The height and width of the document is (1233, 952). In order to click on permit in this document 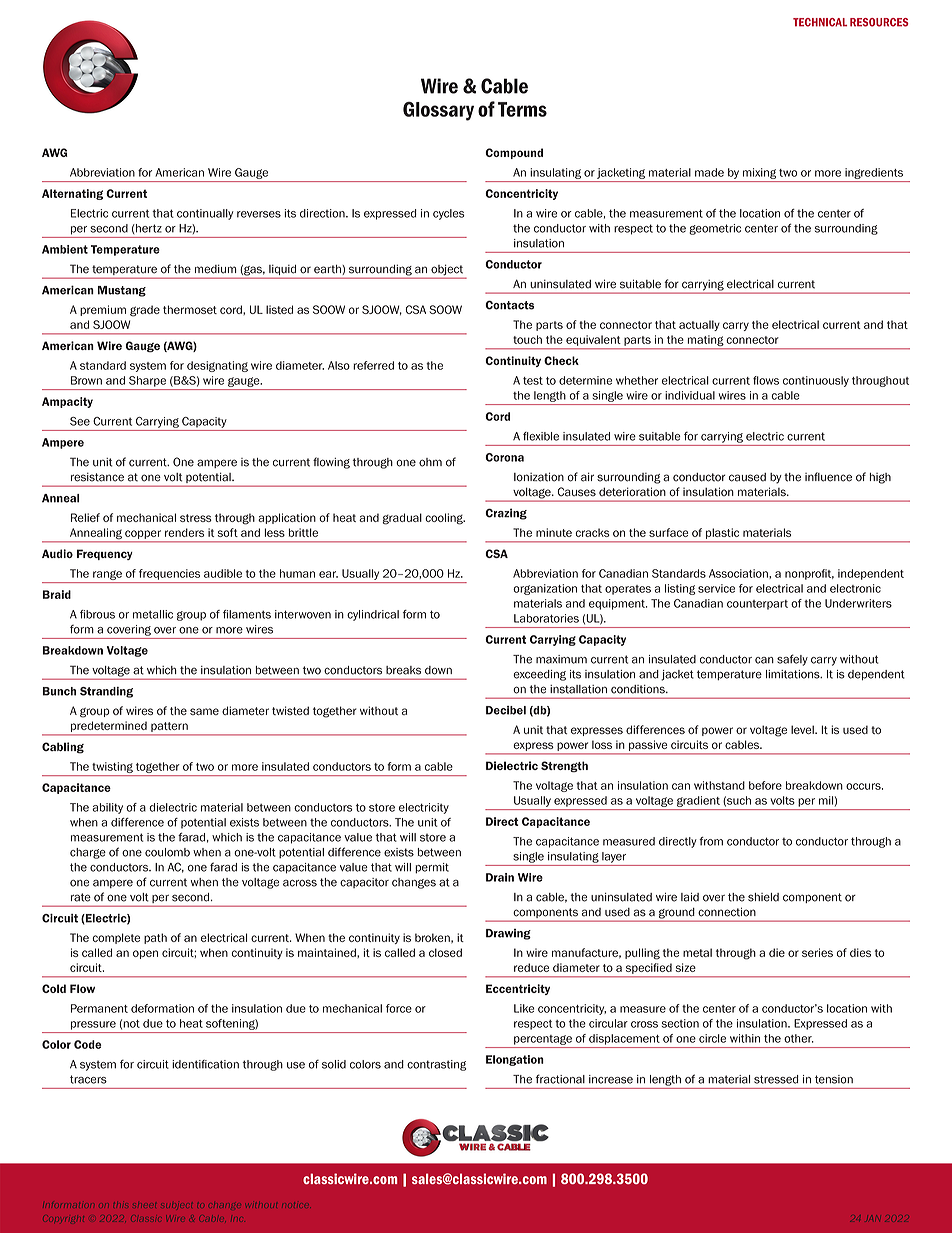, I will do `click(432, 868)`.
